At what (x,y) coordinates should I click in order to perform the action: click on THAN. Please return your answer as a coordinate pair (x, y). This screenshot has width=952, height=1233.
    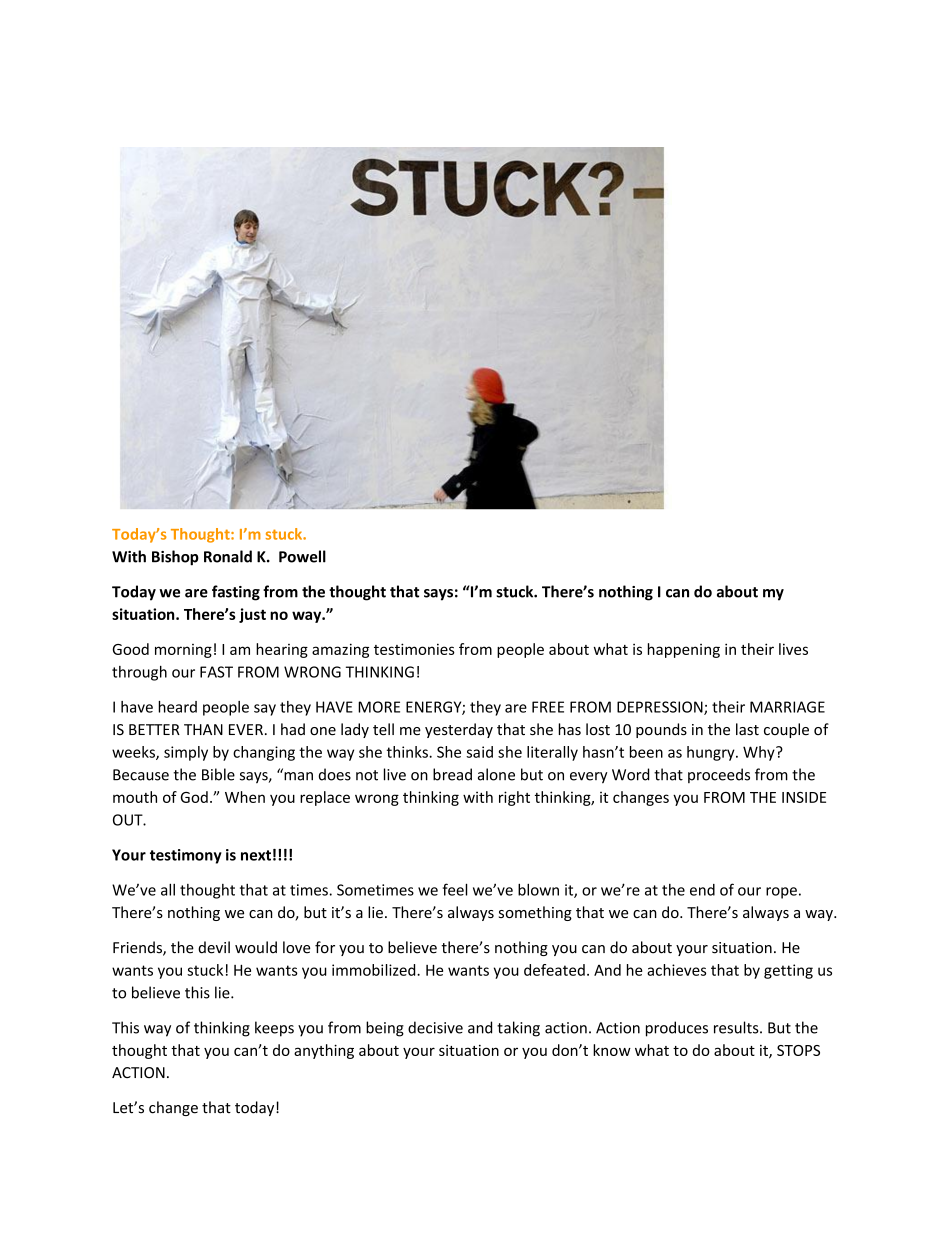
    Looking at the image, I should click on (203, 729).
